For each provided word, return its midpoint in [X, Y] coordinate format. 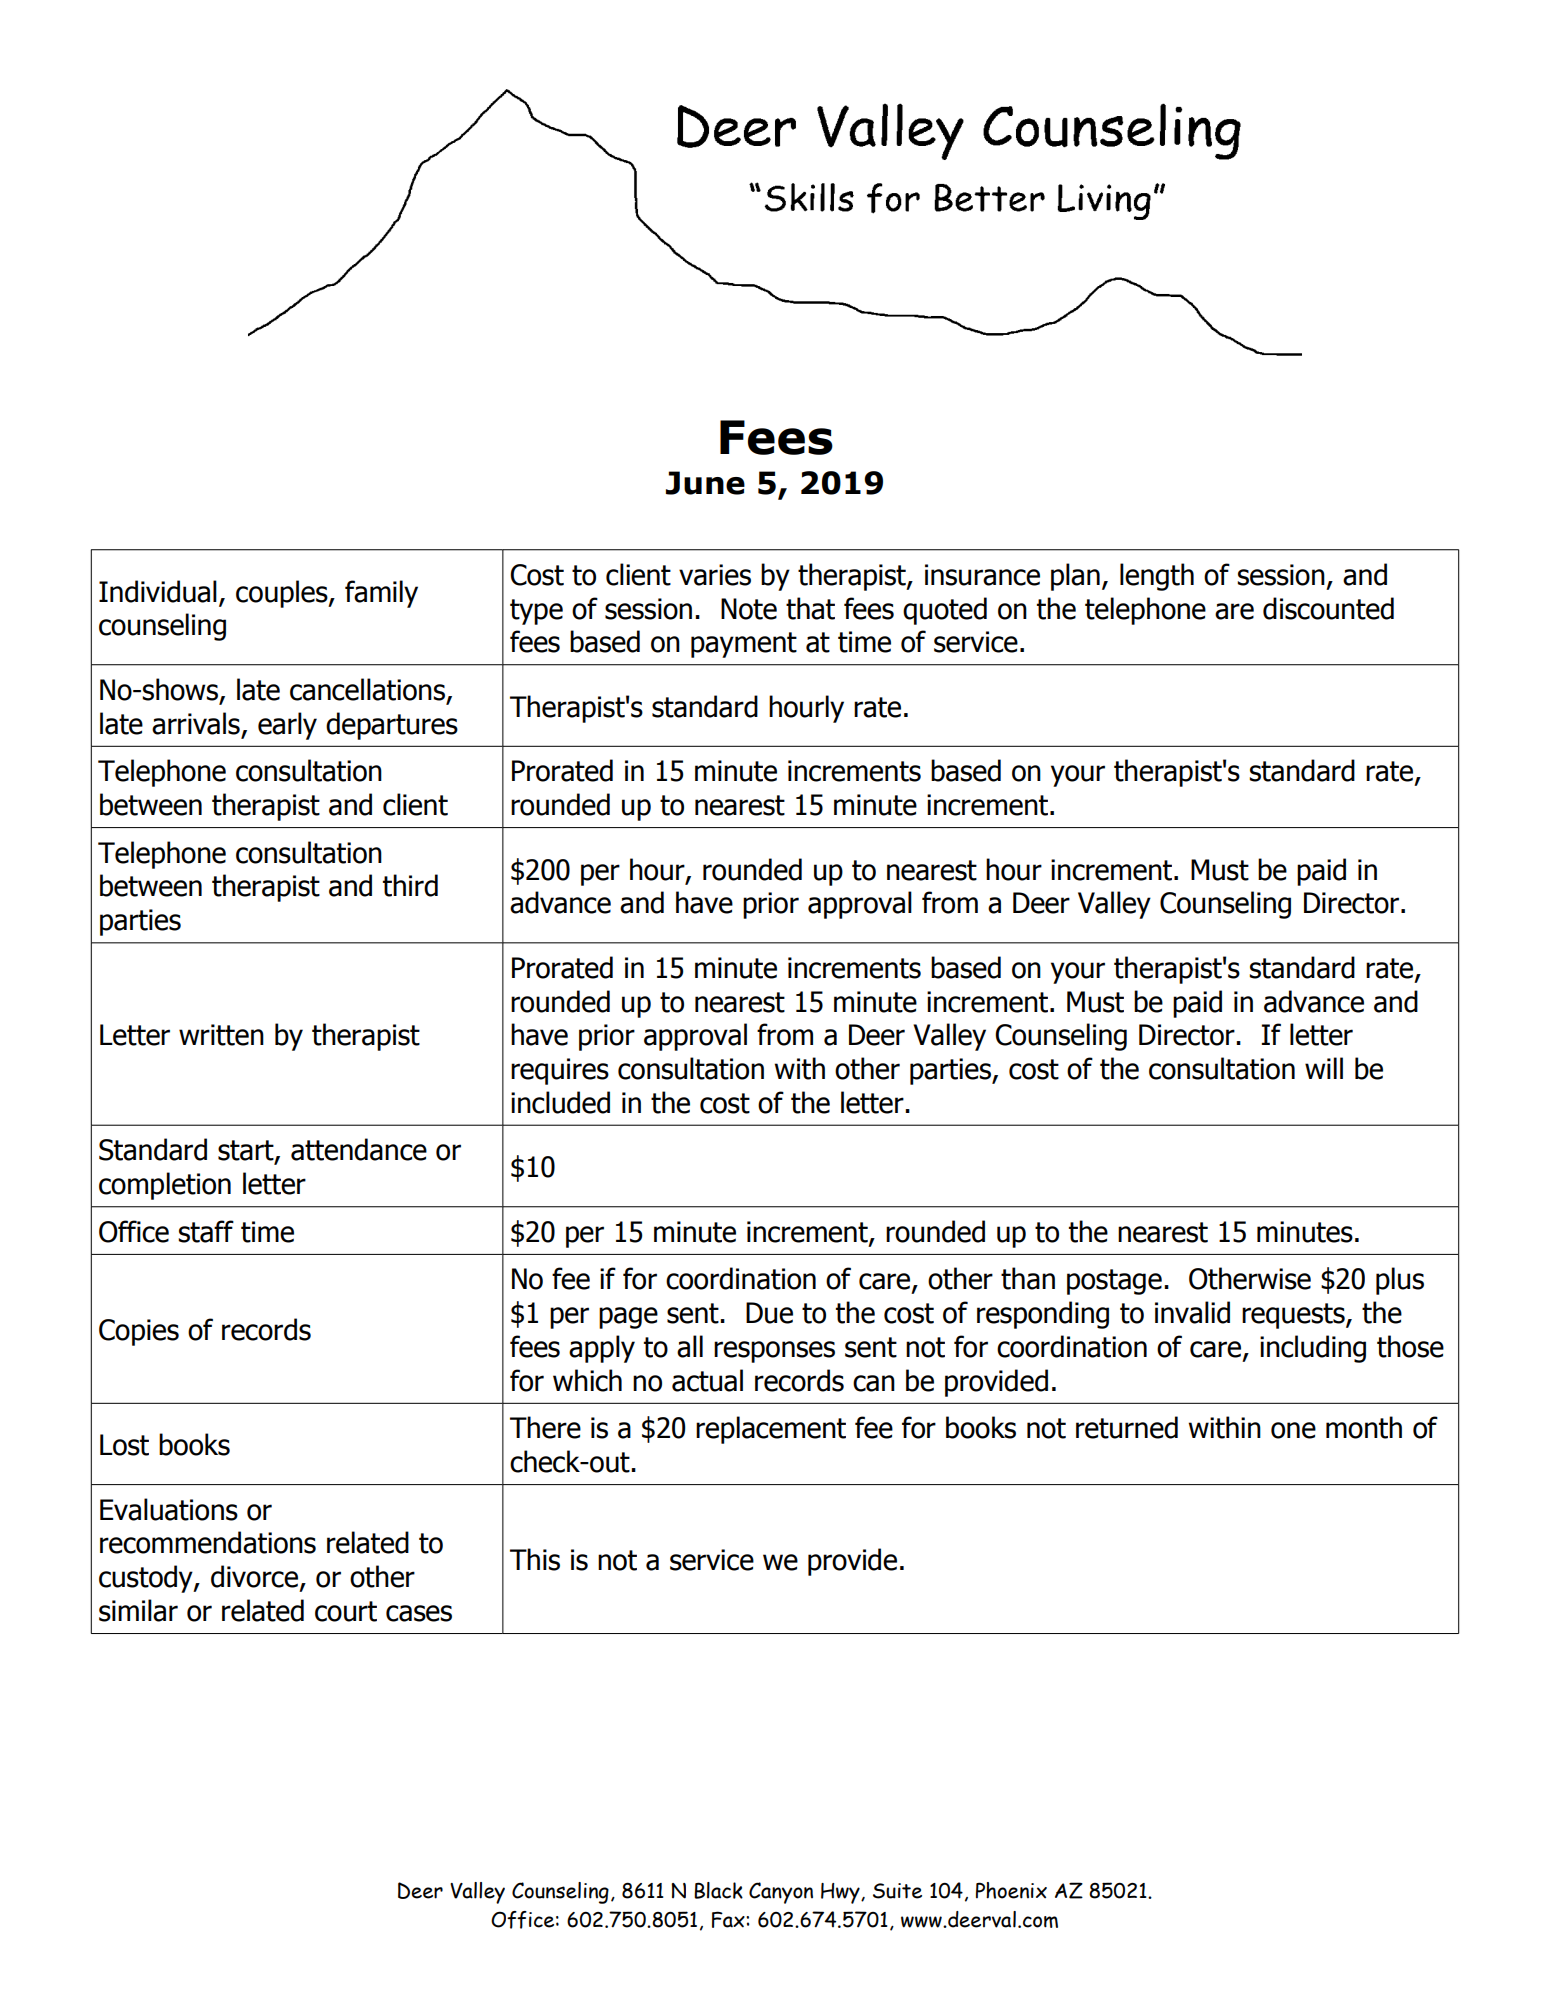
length [1157, 577]
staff [206, 1231]
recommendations [208, 1542]
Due [769, 1313]
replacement [771, 1430]
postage [1114, 1282]
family [381, 594]
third [410, 885]
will [1324, 1068]
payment [744, 645]
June [705, 483]
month [1364, 1427]
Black [718, 1890]
